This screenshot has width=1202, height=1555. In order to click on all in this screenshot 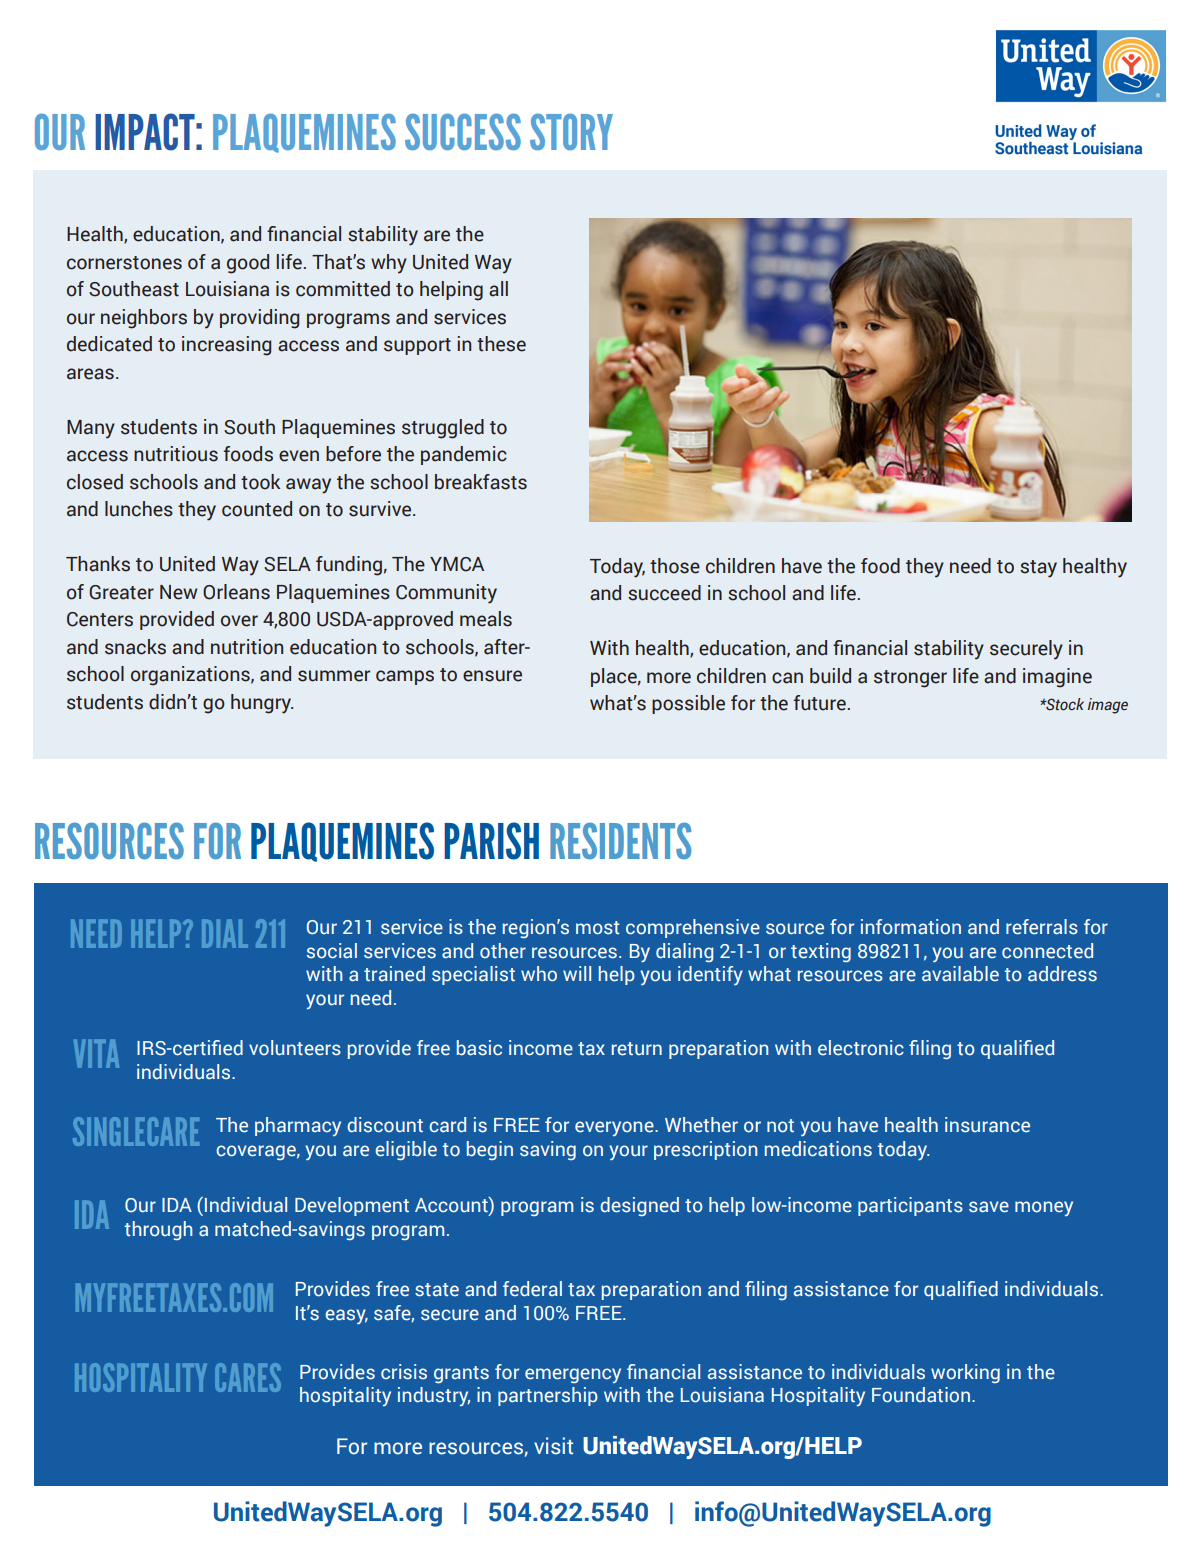, I will do `click(498, 289)`.
